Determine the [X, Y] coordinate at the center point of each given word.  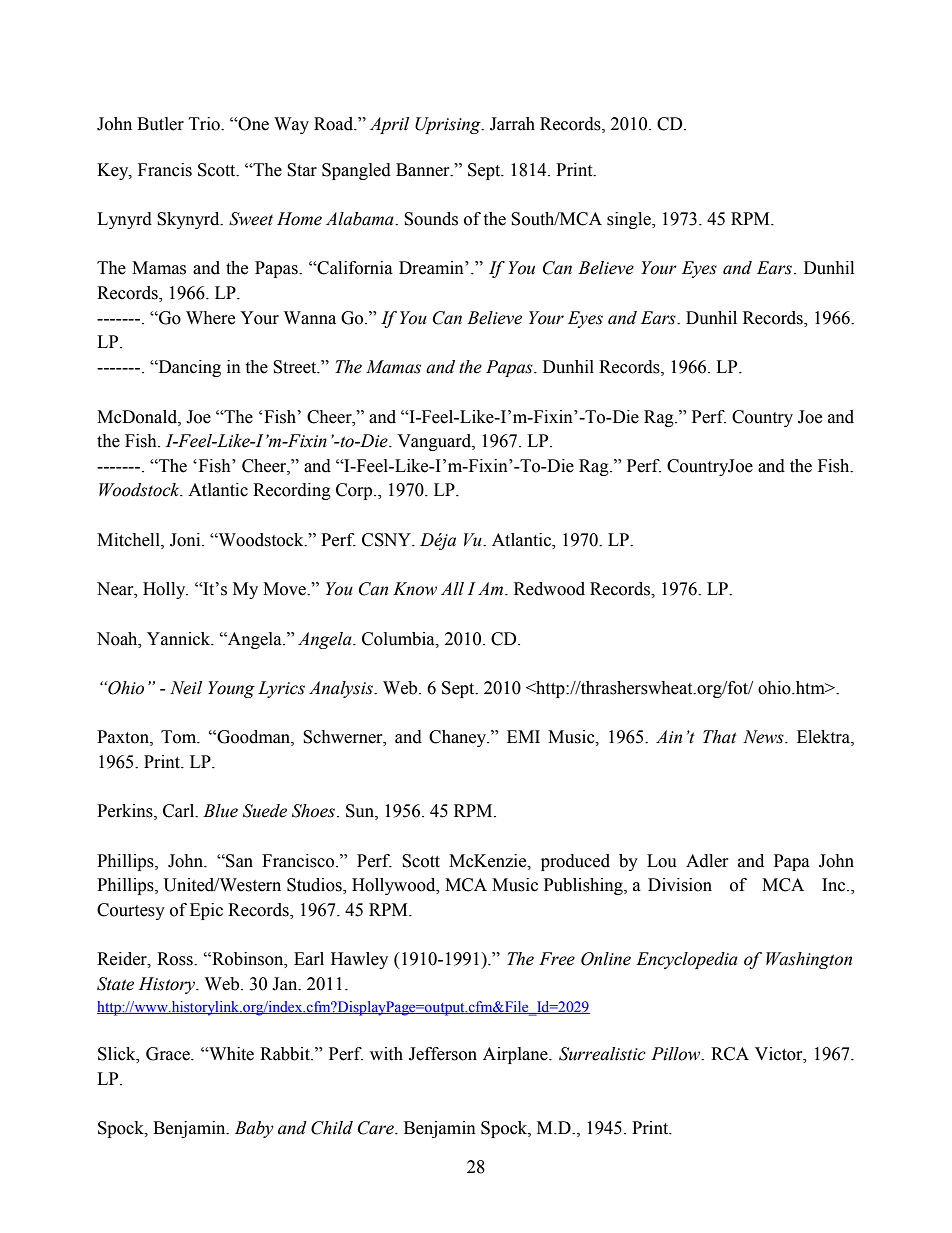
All [452, 589]
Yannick [180, 639]
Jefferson [443, 1054]
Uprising [449, 125]
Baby [254, 1129]
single [630, 220]
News [764, 737]
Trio [205, 124]
